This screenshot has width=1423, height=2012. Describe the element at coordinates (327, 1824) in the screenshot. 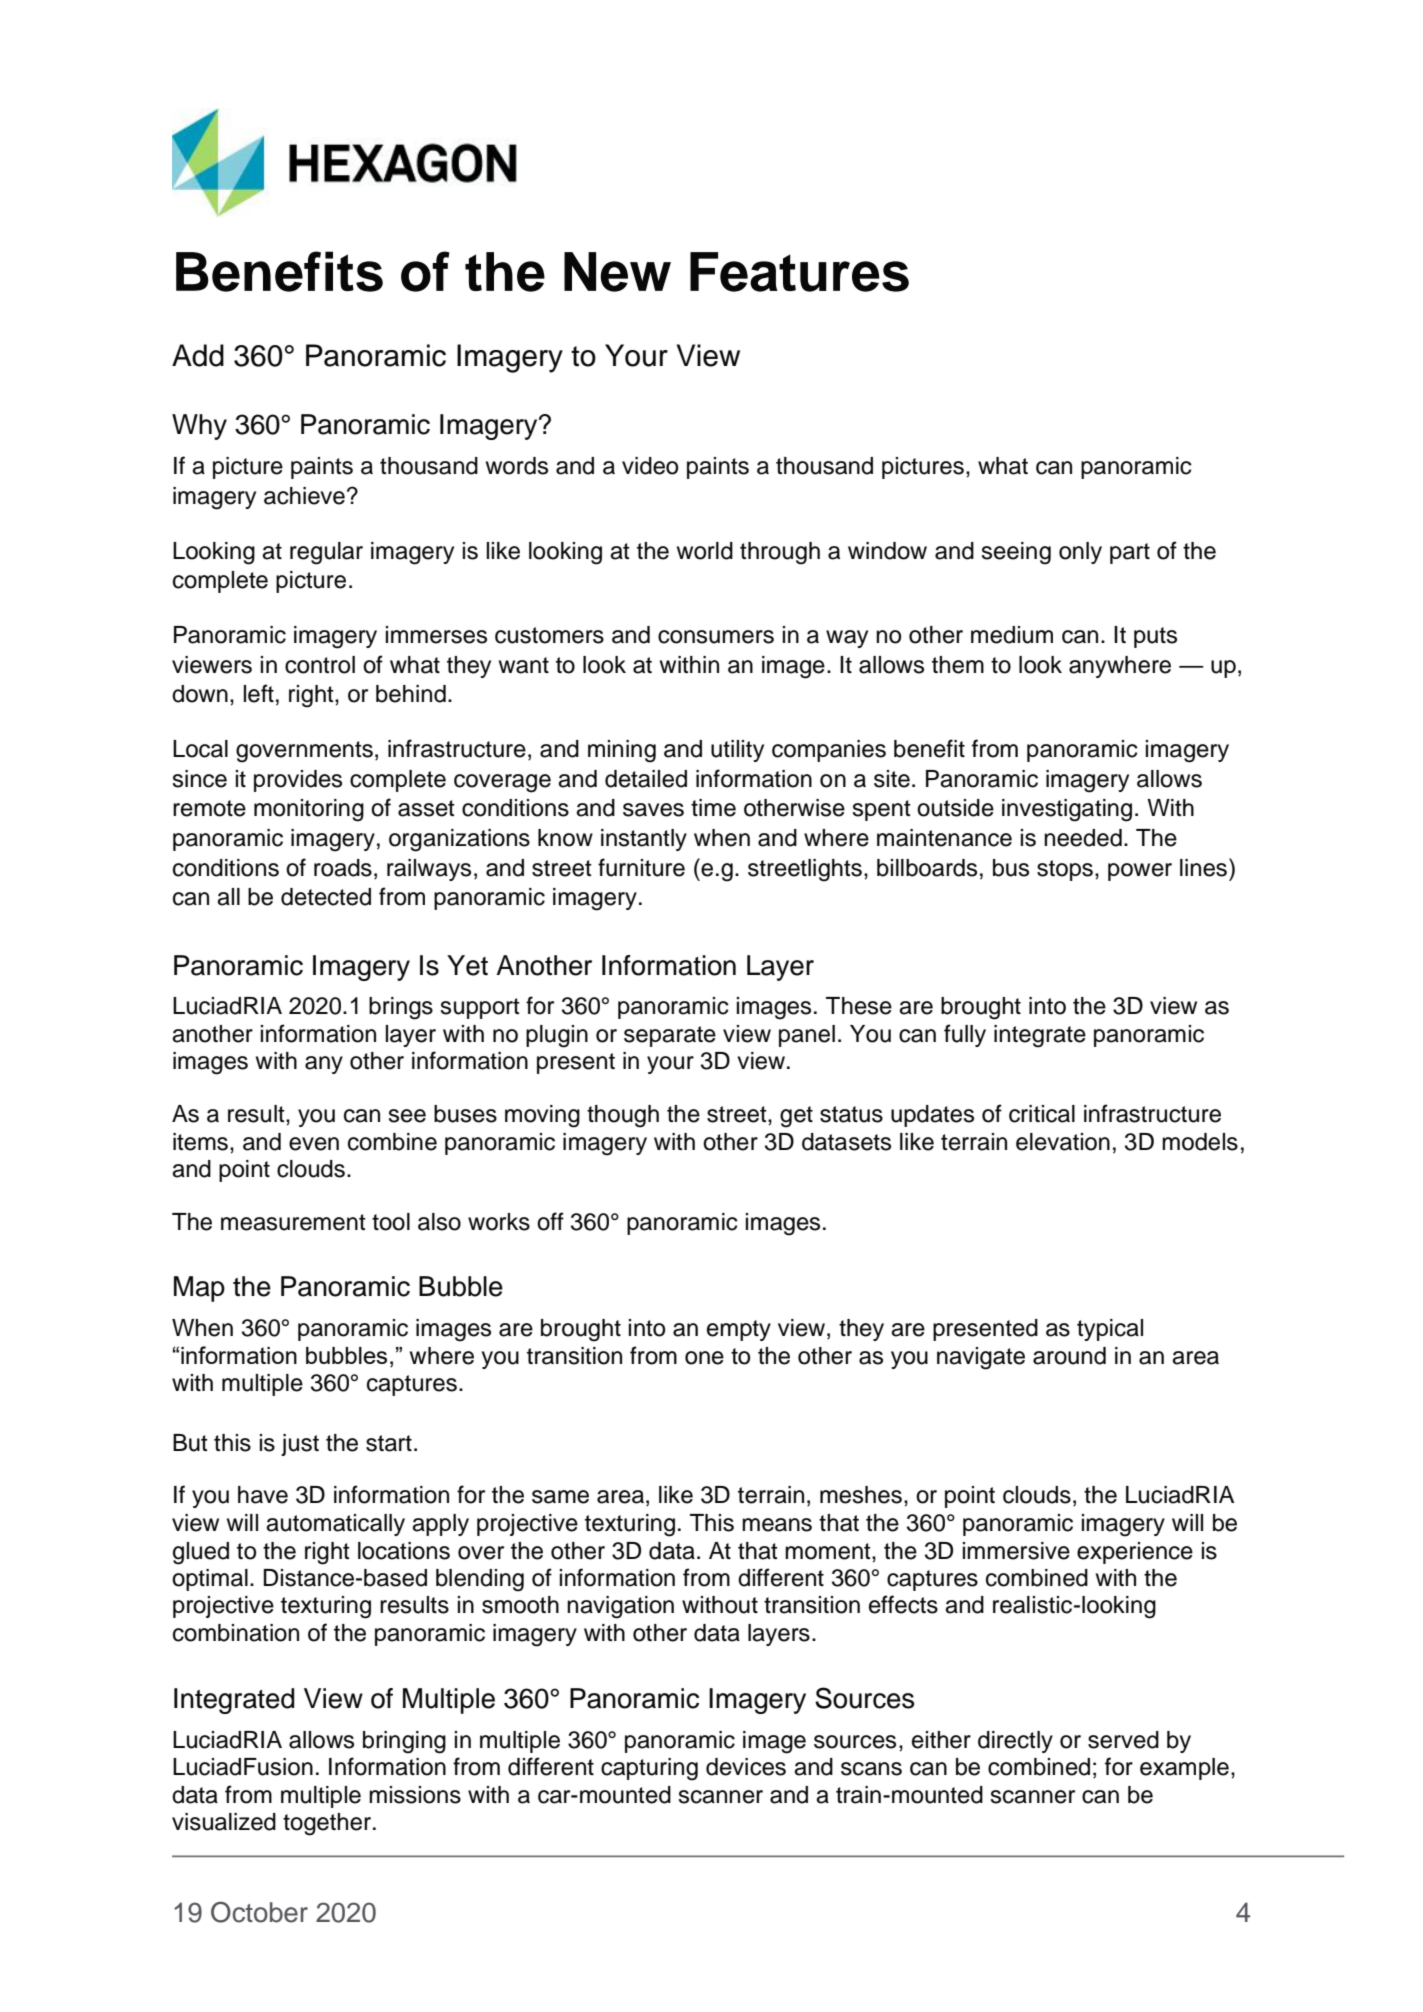

I see `together` at that location.
